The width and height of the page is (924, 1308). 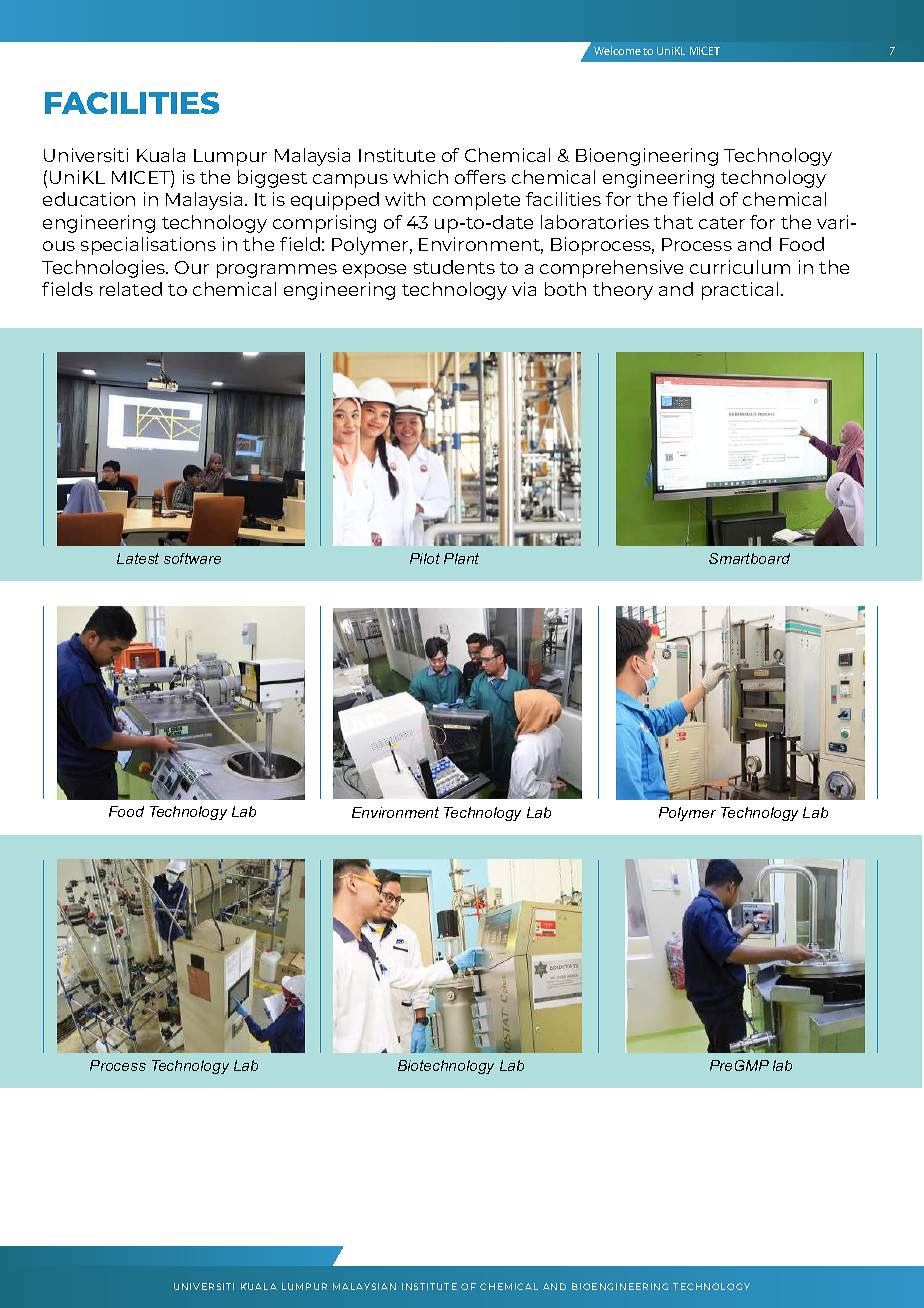 I want to click on via, so click(x=524, y=289).
